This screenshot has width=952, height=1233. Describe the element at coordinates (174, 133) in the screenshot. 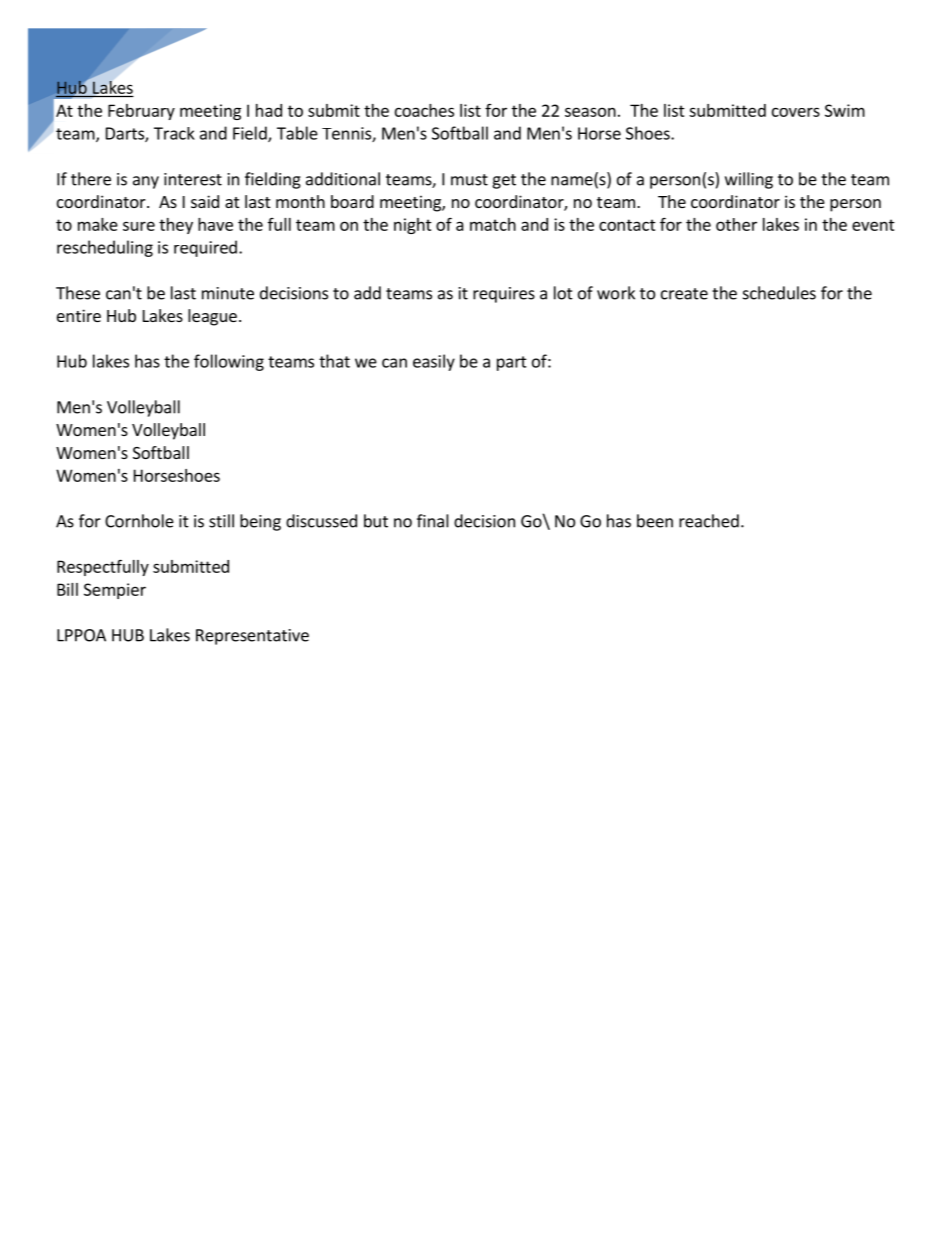

I see `Track` at that location.
